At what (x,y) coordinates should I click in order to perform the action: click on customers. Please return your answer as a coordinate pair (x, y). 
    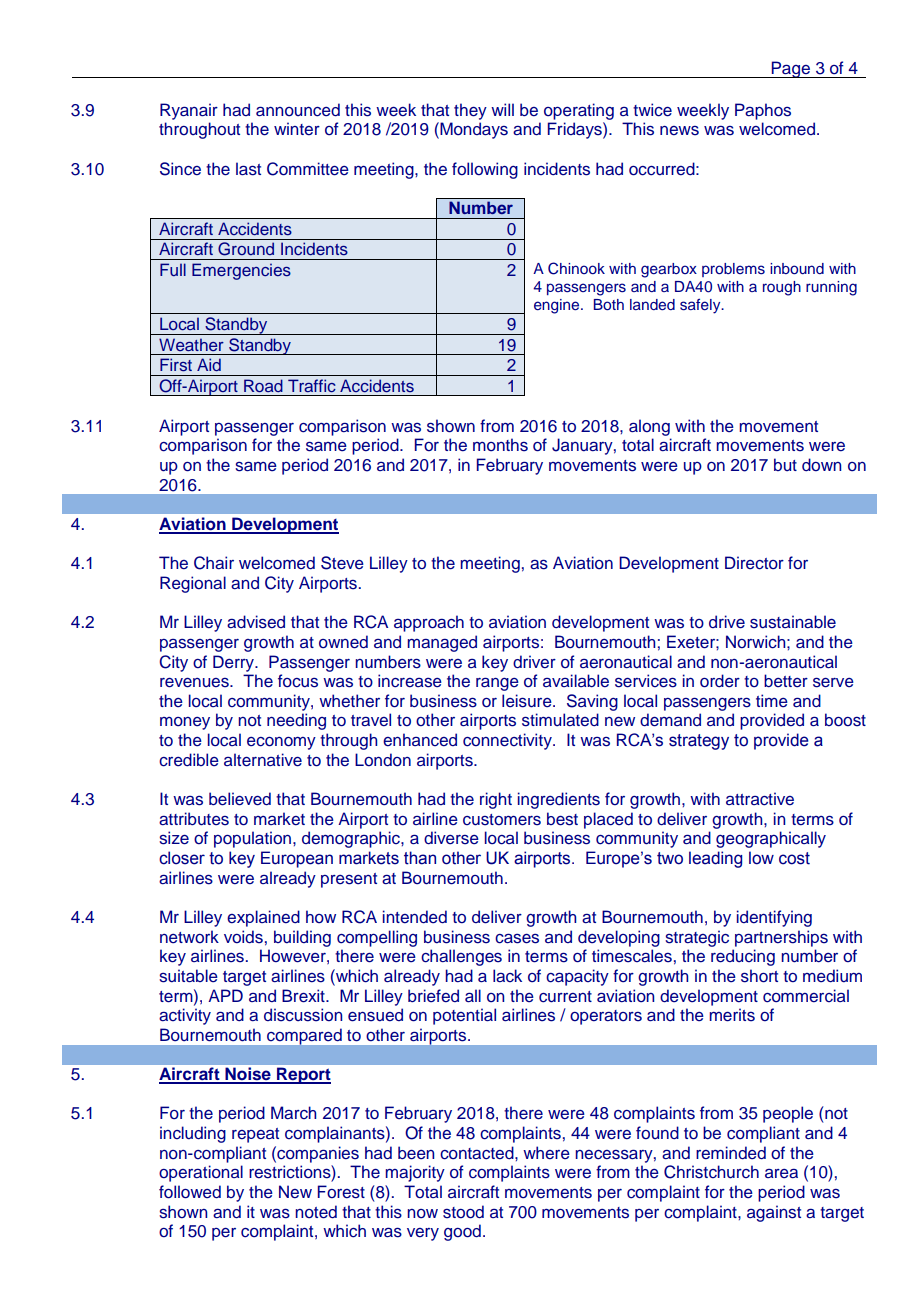
    Looking at the image, I should click on (502, 820).
